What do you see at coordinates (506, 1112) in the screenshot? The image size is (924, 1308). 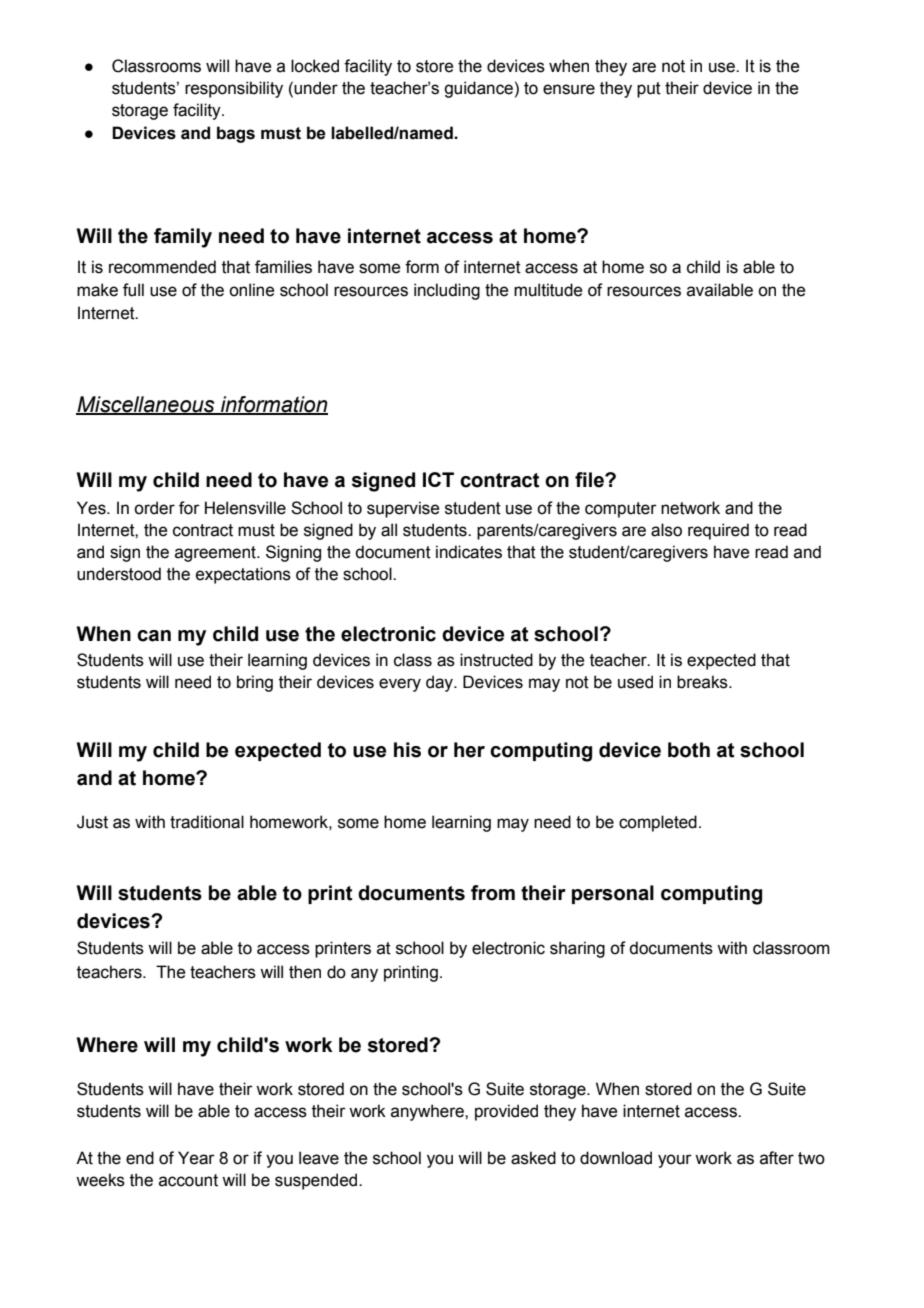 I see `provided` at bounding box center [506, 1112].
